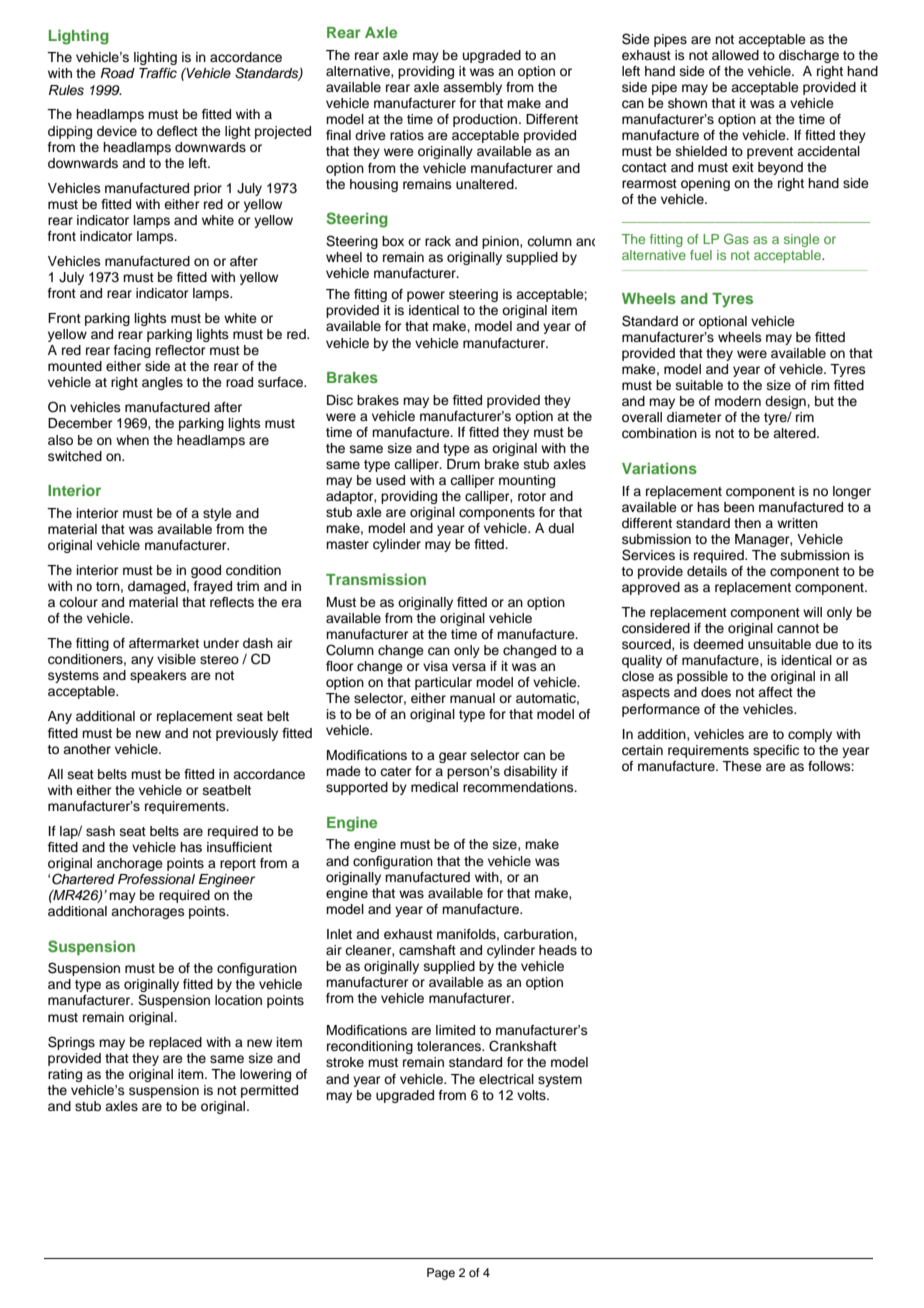 Image resolution: width=924 pixels, height=1308 pixels. I want to click on allowed, so click(735, 55).
